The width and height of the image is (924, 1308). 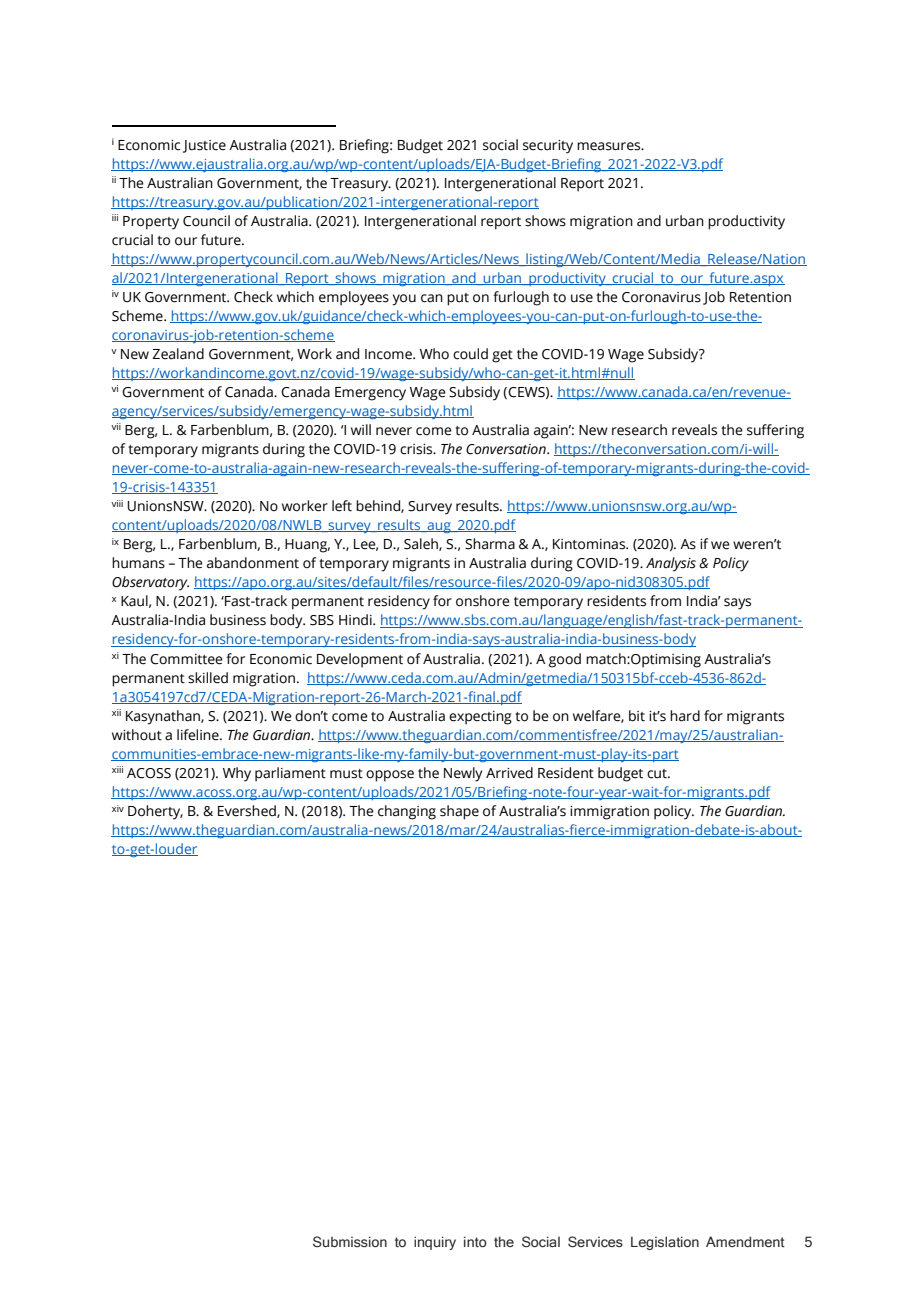 What do you see at coordinates (658, 774) in the image?
I see `cut` at bounding box center [658, 774].
